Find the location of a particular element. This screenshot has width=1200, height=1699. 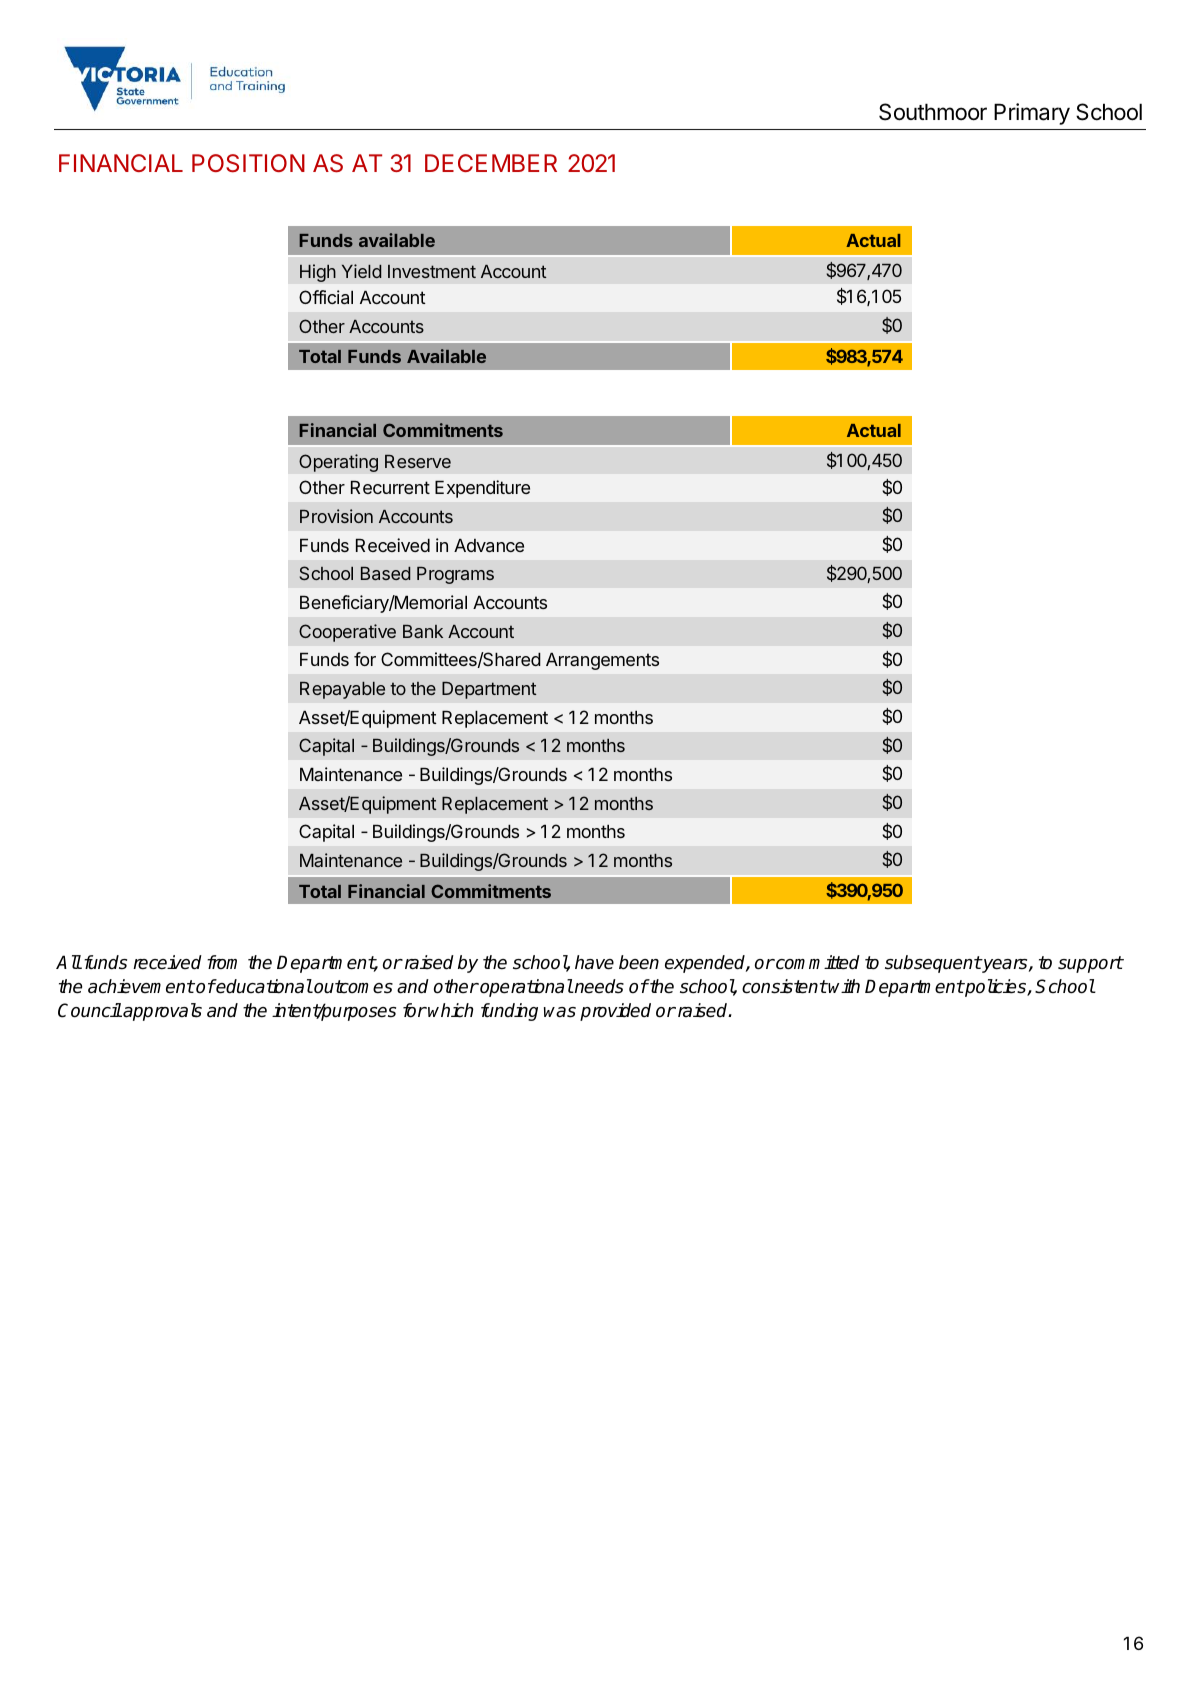

Cooperative is located at coordinates (347, 633).
